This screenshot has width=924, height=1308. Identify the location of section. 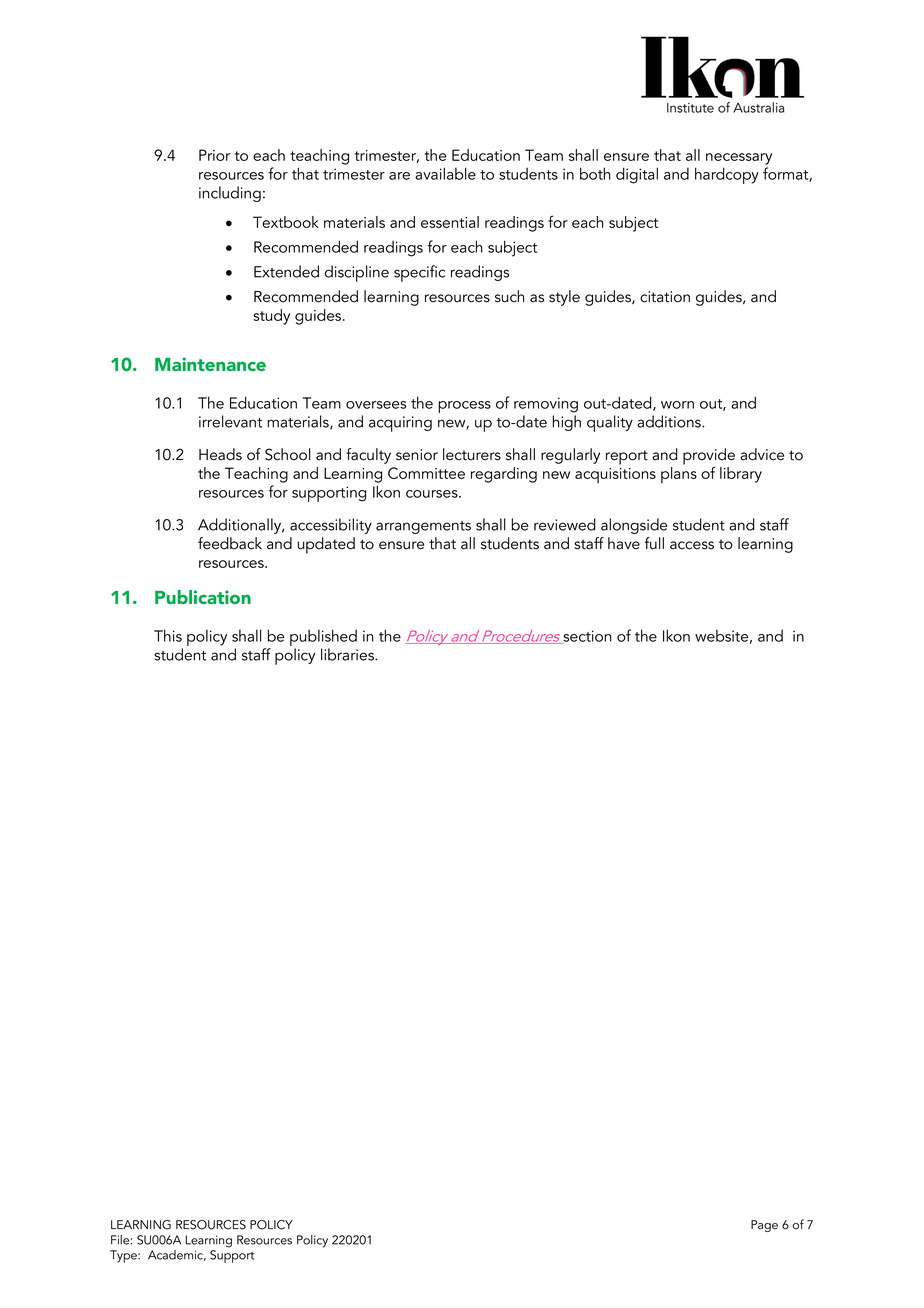
(586, 637).
